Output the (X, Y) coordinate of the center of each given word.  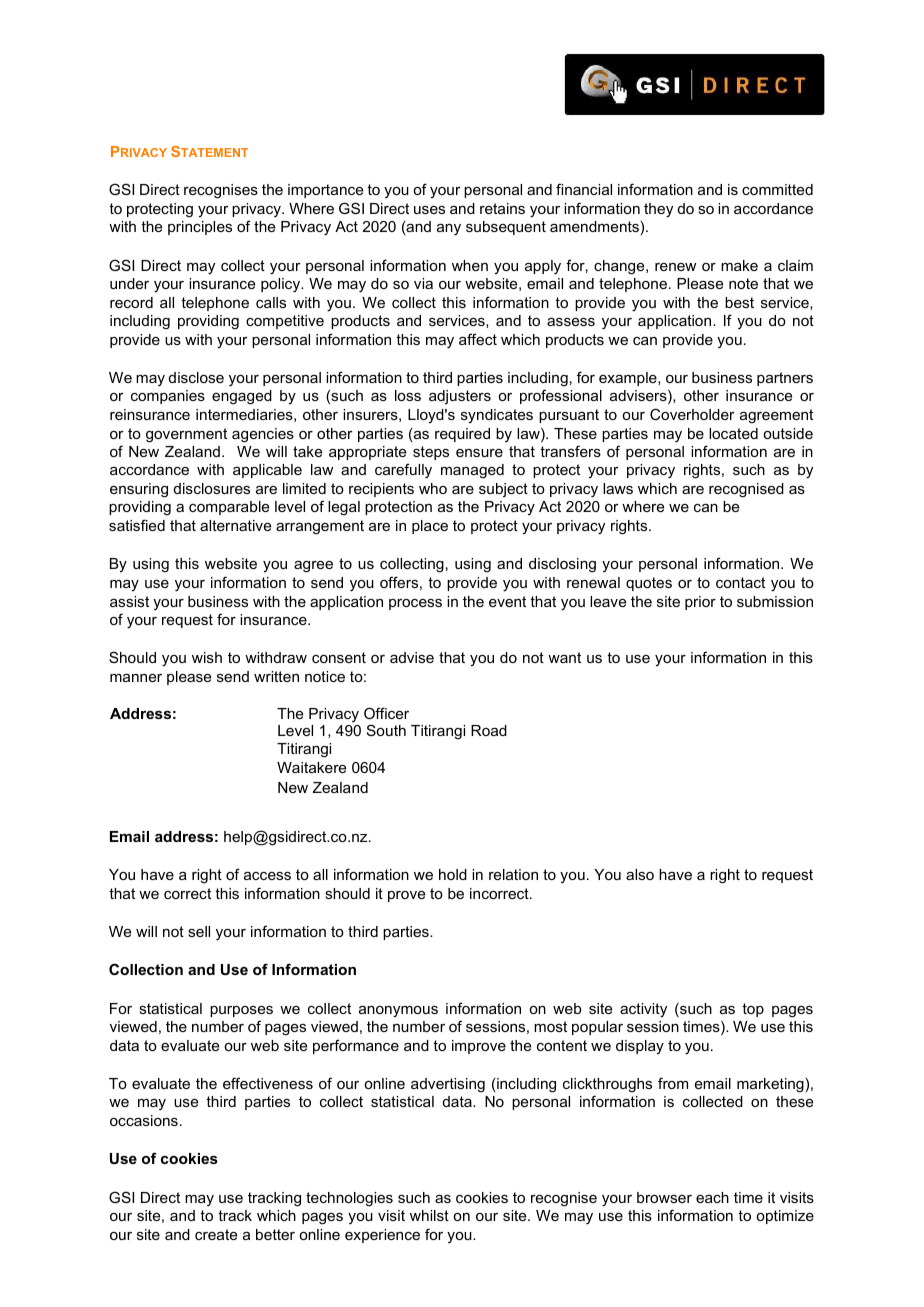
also (640, 874)
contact (740, 582)
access (267, 876)
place (430, 527)
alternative (235, 525)
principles (200, 228)
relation (513, 874)
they (658, 210)
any (449, 230)
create (216, 1234)
